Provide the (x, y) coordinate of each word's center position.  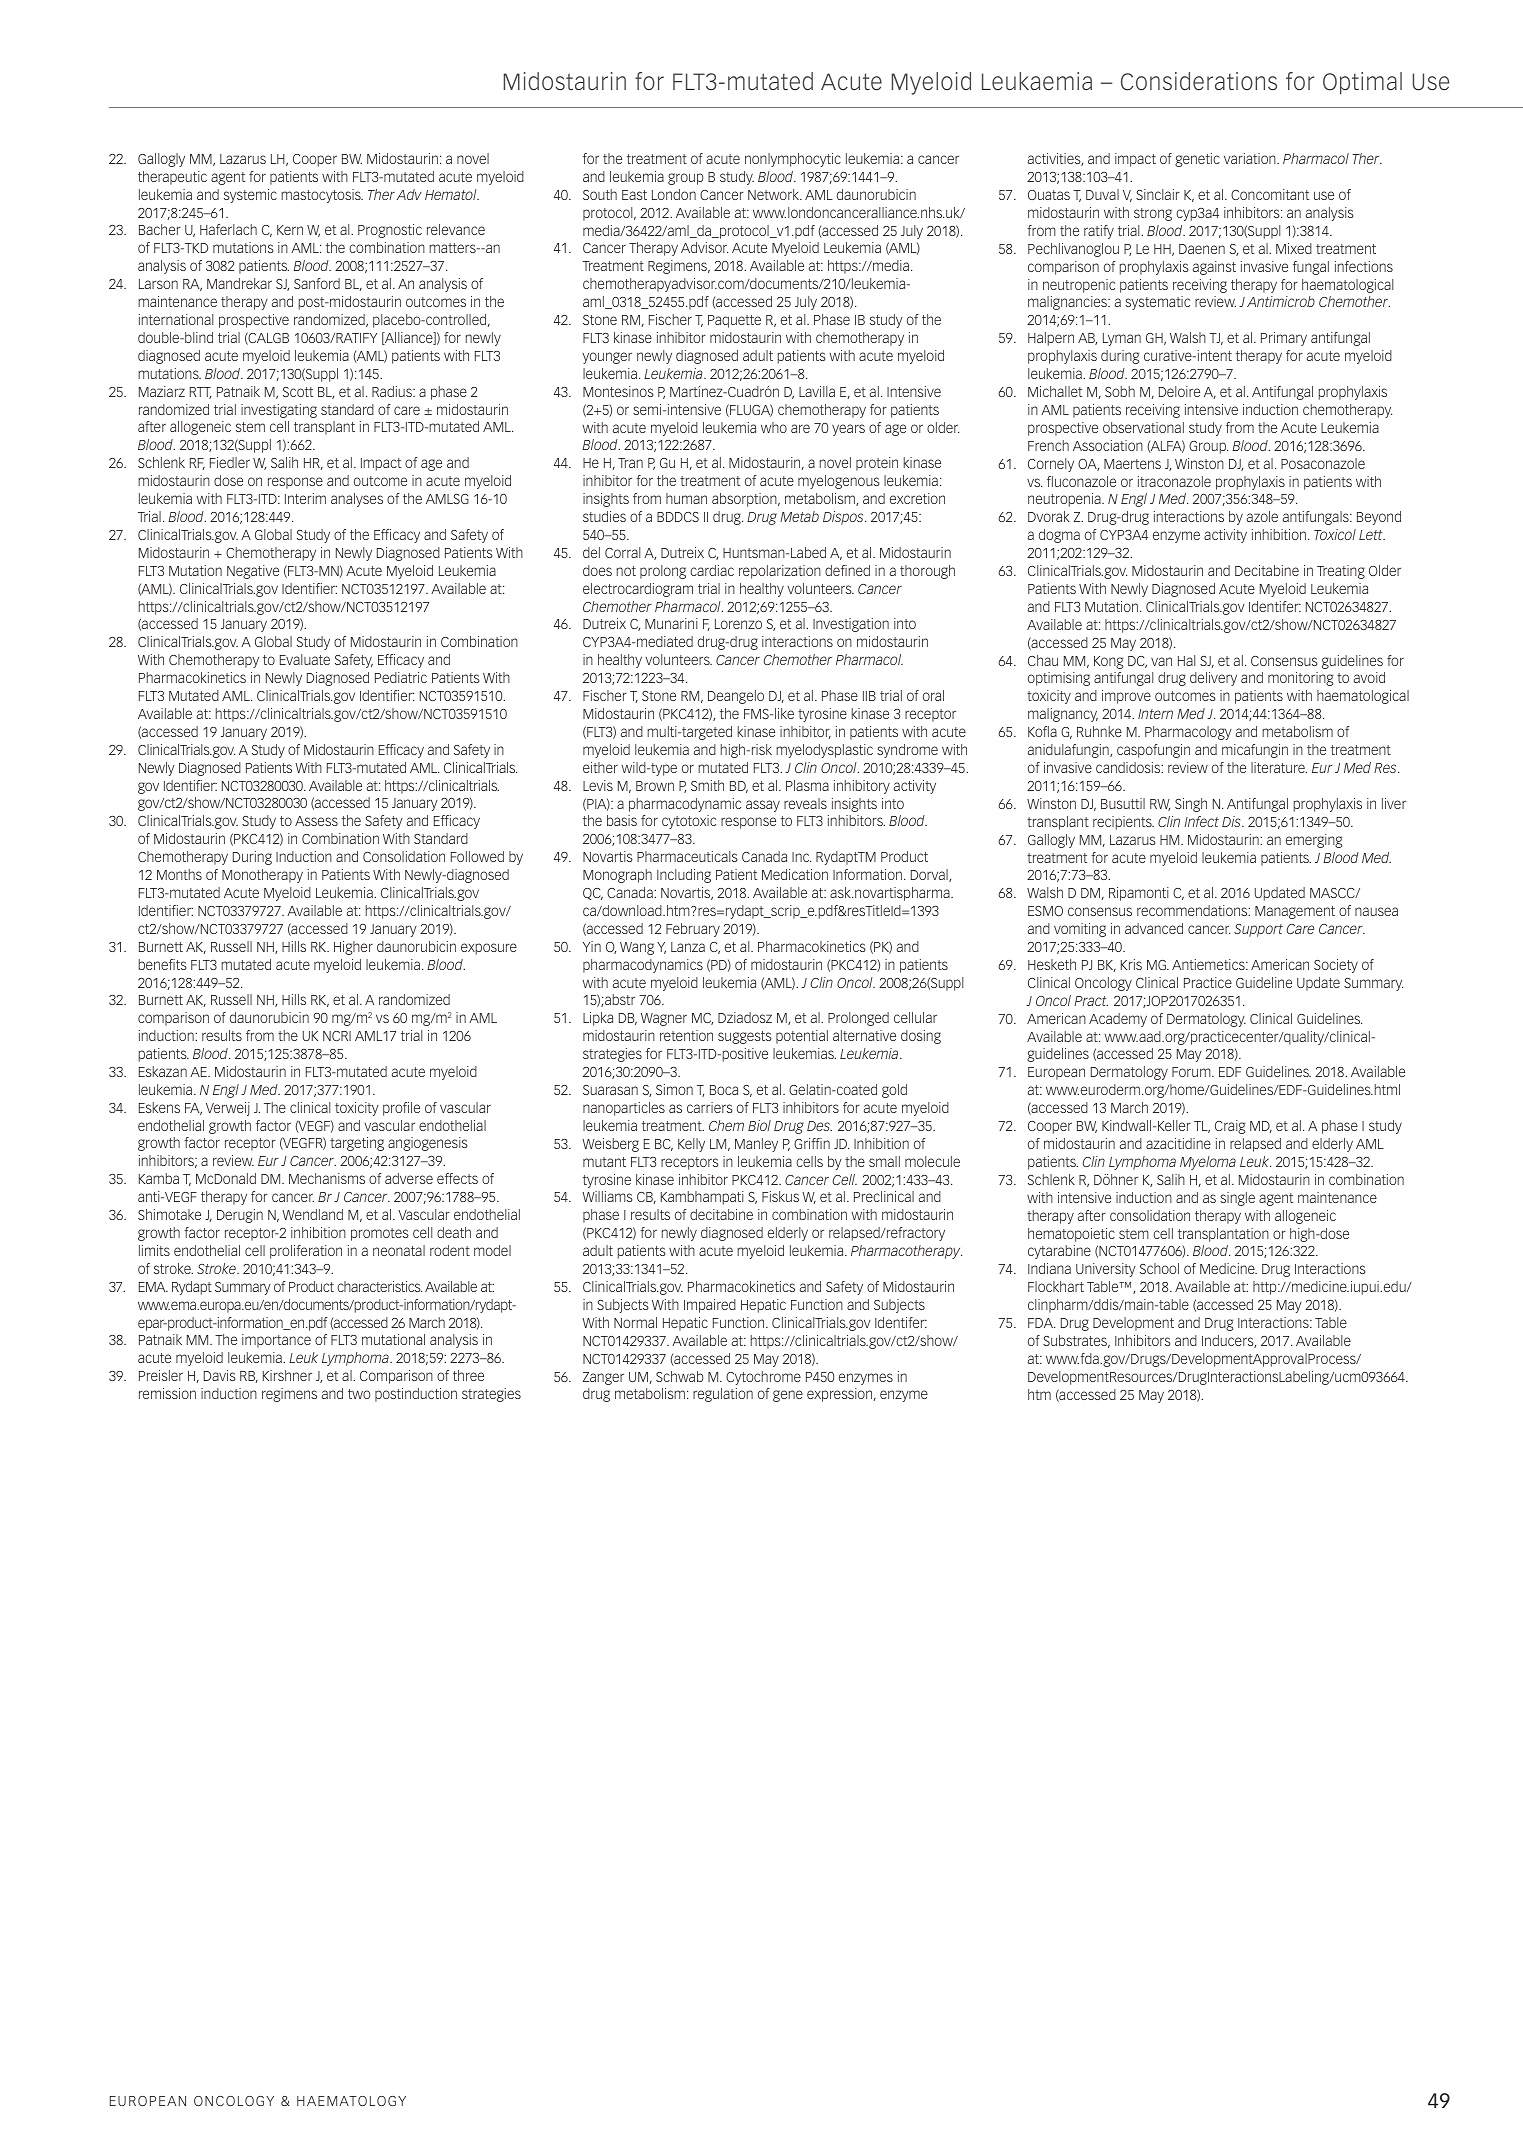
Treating (1341, 572)
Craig (1230, 1127)
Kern (290, 230)
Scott (298, 392)
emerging (1314, 841)
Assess (316, 821)
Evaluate (305, 659)
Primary (1284, 339)
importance (276, 1341)
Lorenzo (738, 624)
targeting (357, 1144)
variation (1251, 158)
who (774, 427)
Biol (759, 1125)
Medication (795, 874)
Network (775, 194)
